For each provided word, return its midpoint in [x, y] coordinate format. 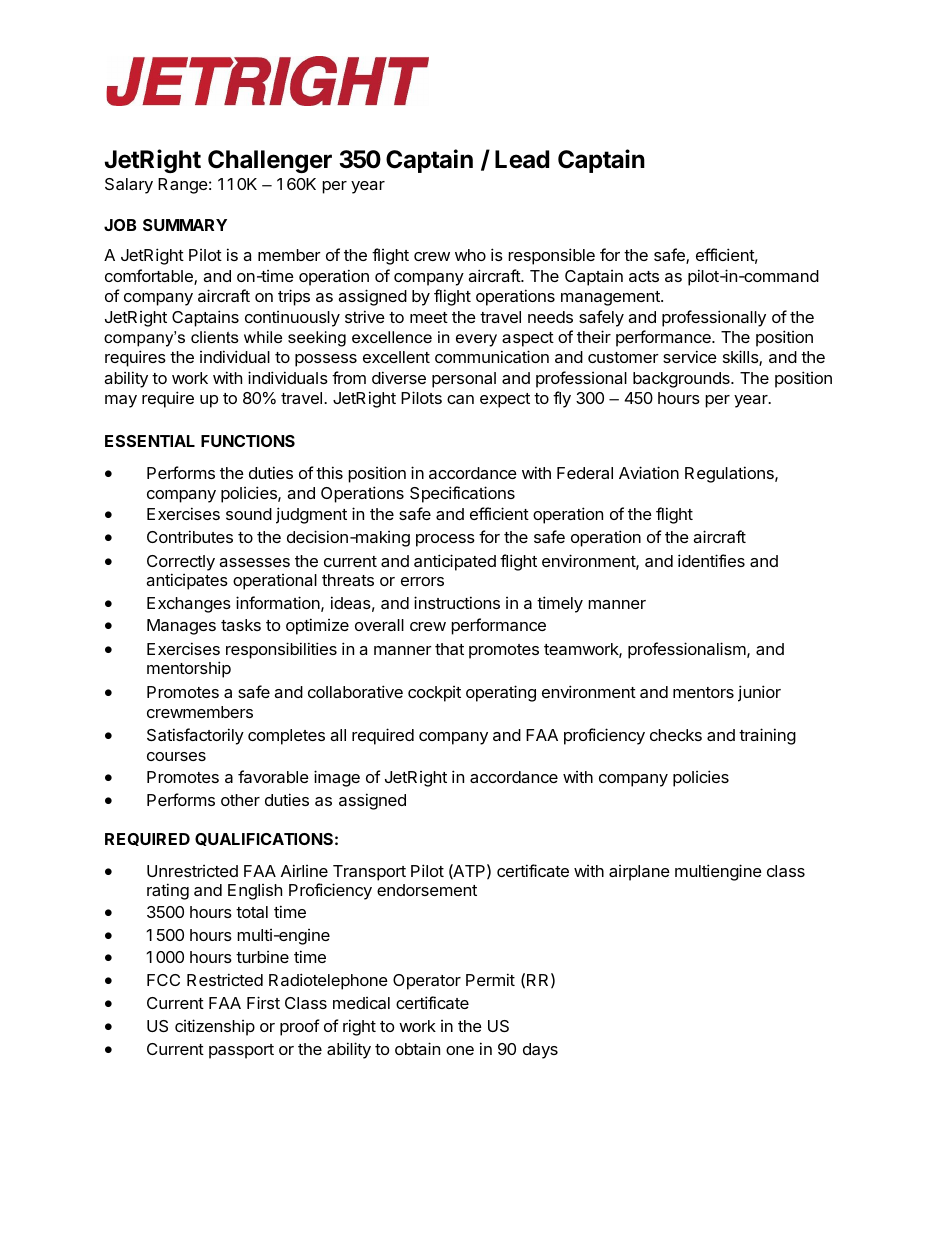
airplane [639, 873]
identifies [711, 560]
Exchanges [189, 605]
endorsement [427, 890]
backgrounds [682, 380]
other [240, 800]
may [121, 401]
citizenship [215, 1027]
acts [644, 276]
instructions [457, 602]
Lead [522, 159]
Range [183, 186]
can [460, 399]
